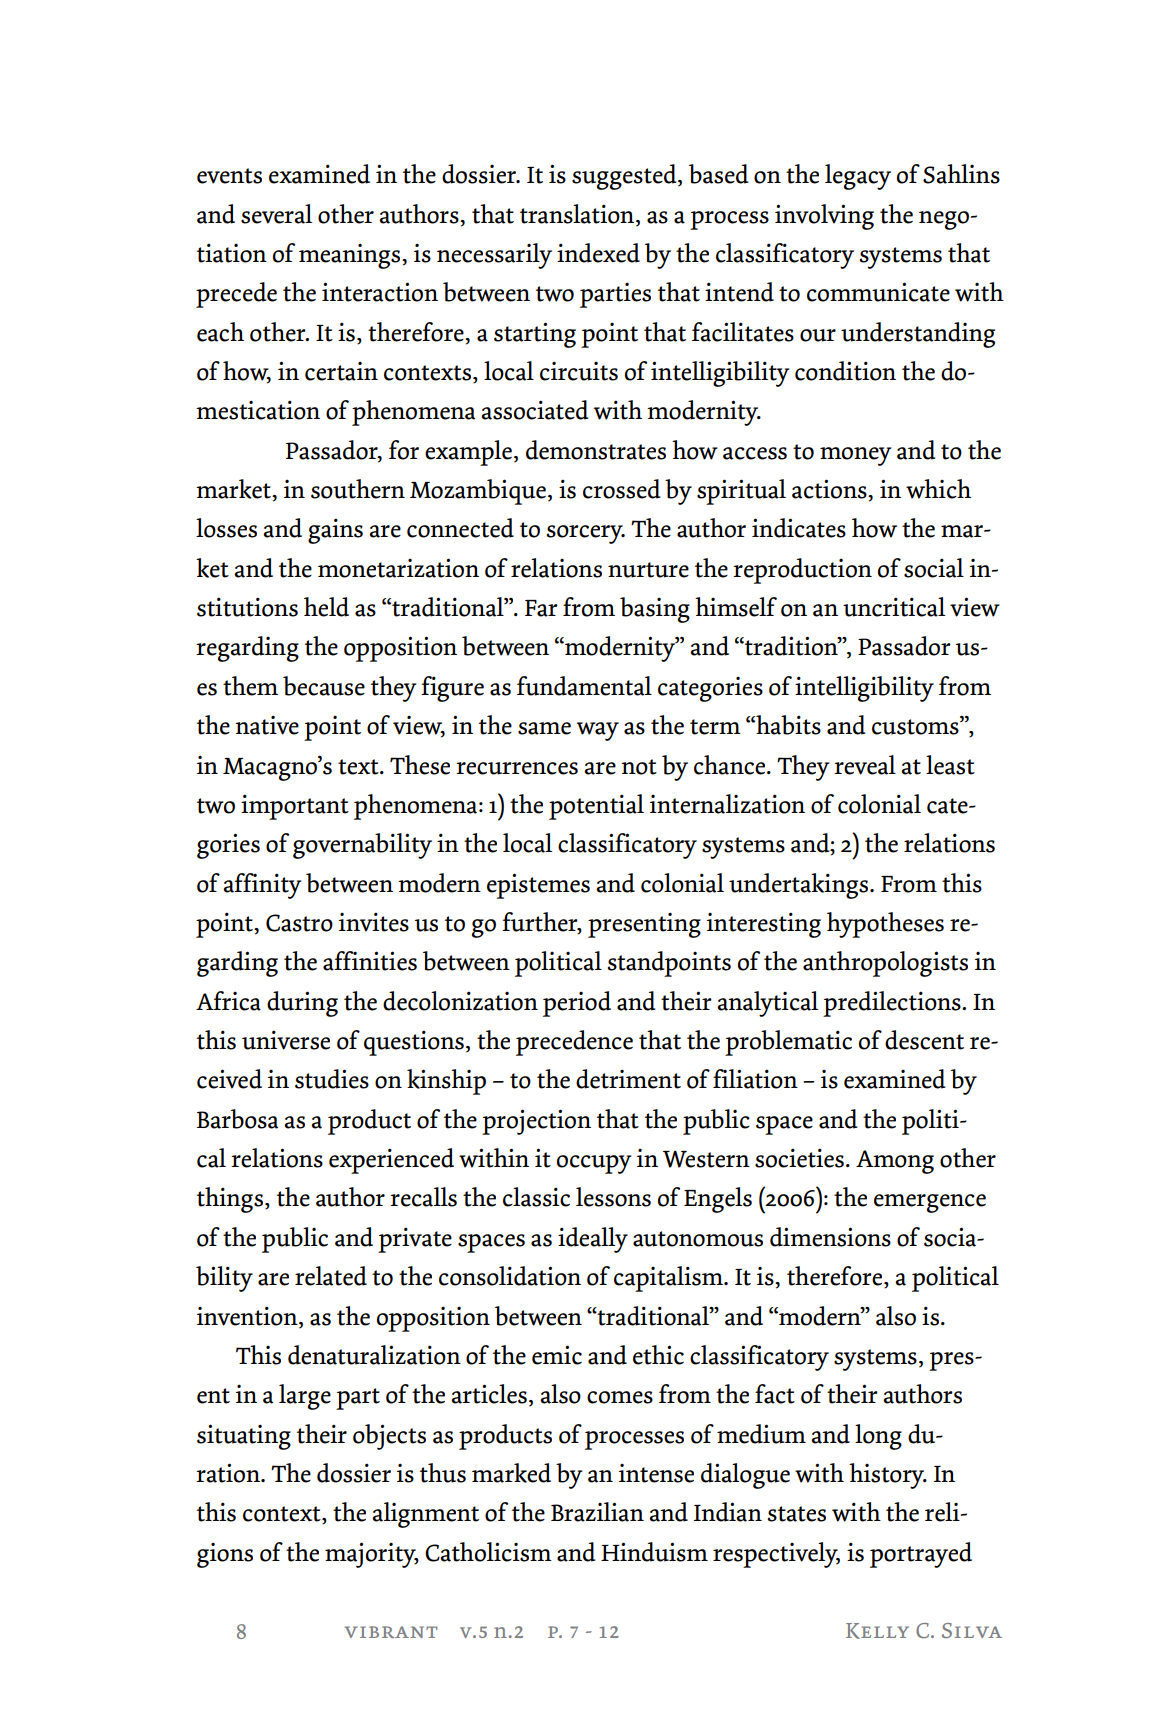 This document has width=1158, height=1719. I want to click on ethic, so click(658, 1355).
